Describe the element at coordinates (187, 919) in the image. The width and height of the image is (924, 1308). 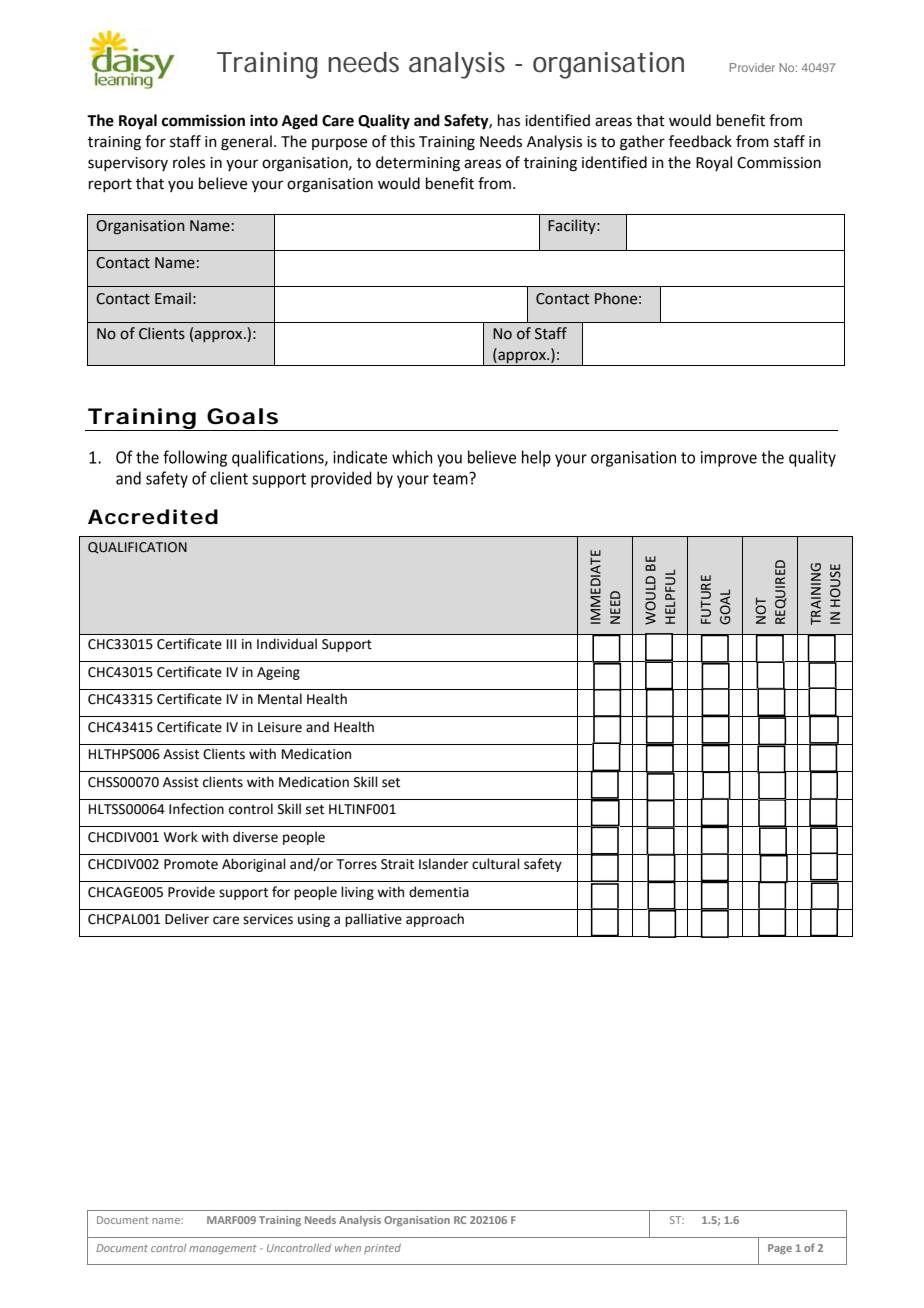
I see `Deliver` at that location.
